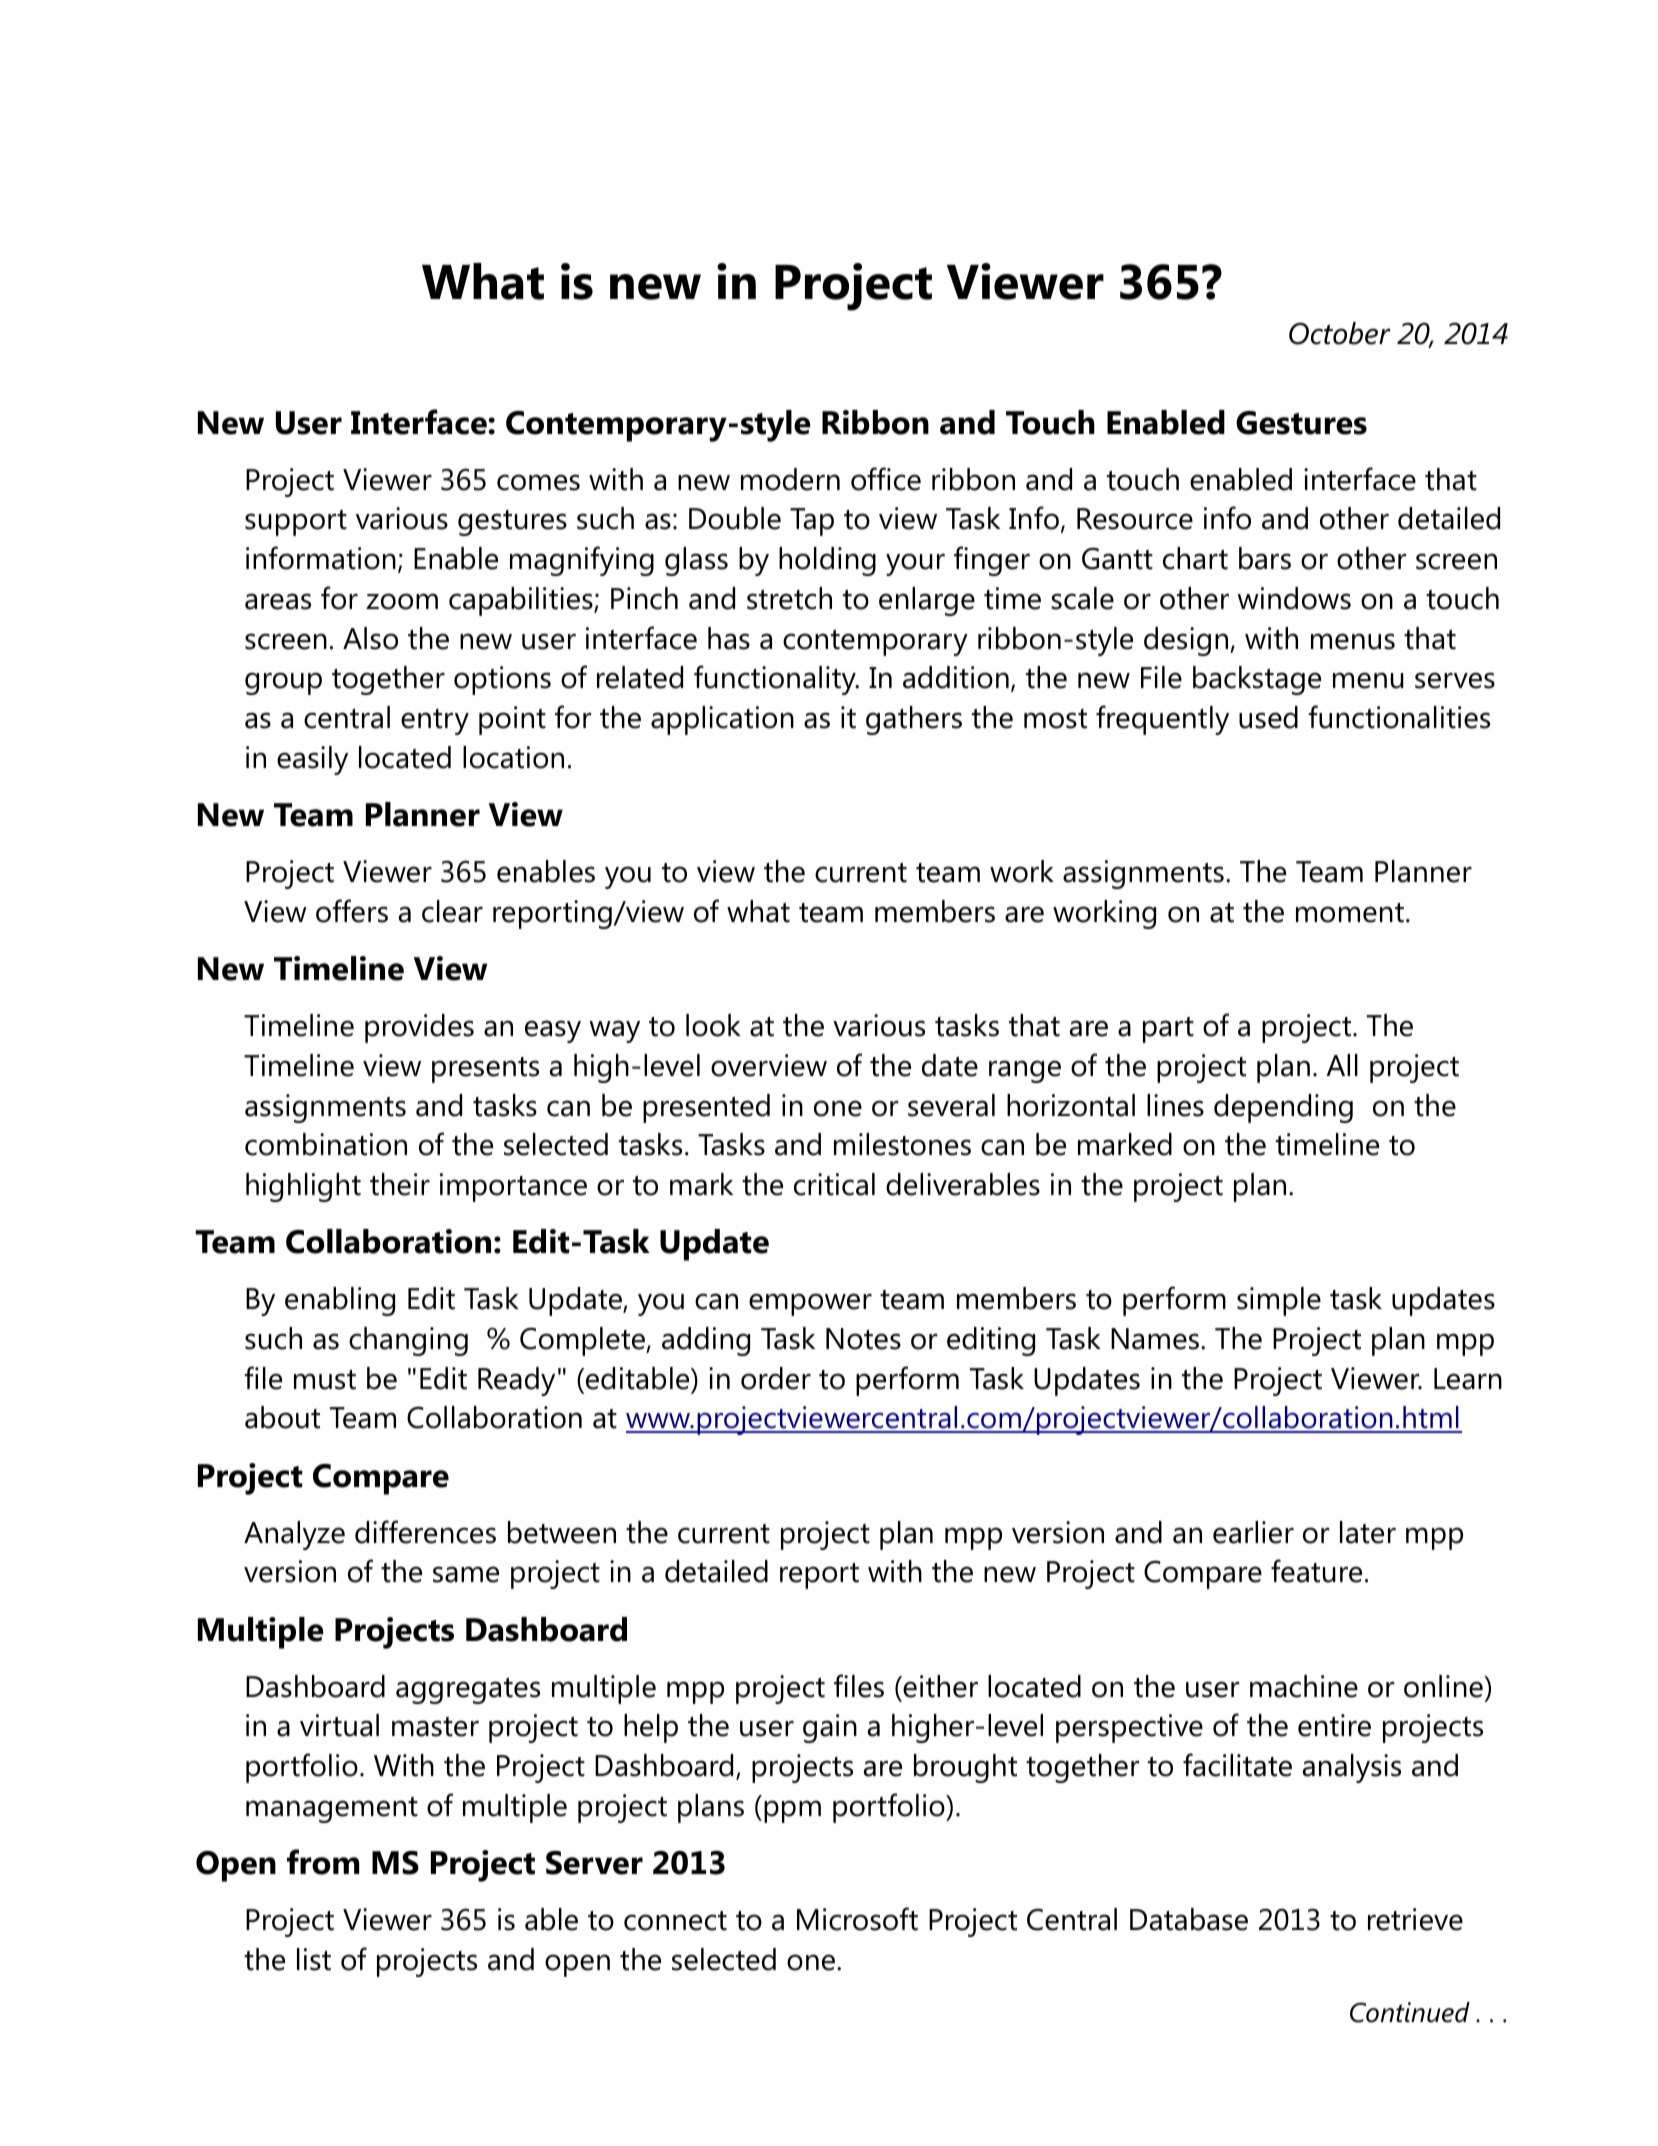 This screenshot has width=1658, height=2146. Describe the element at coordinates (1283, 1108) in the screenshot. I see `depending` at that location.
